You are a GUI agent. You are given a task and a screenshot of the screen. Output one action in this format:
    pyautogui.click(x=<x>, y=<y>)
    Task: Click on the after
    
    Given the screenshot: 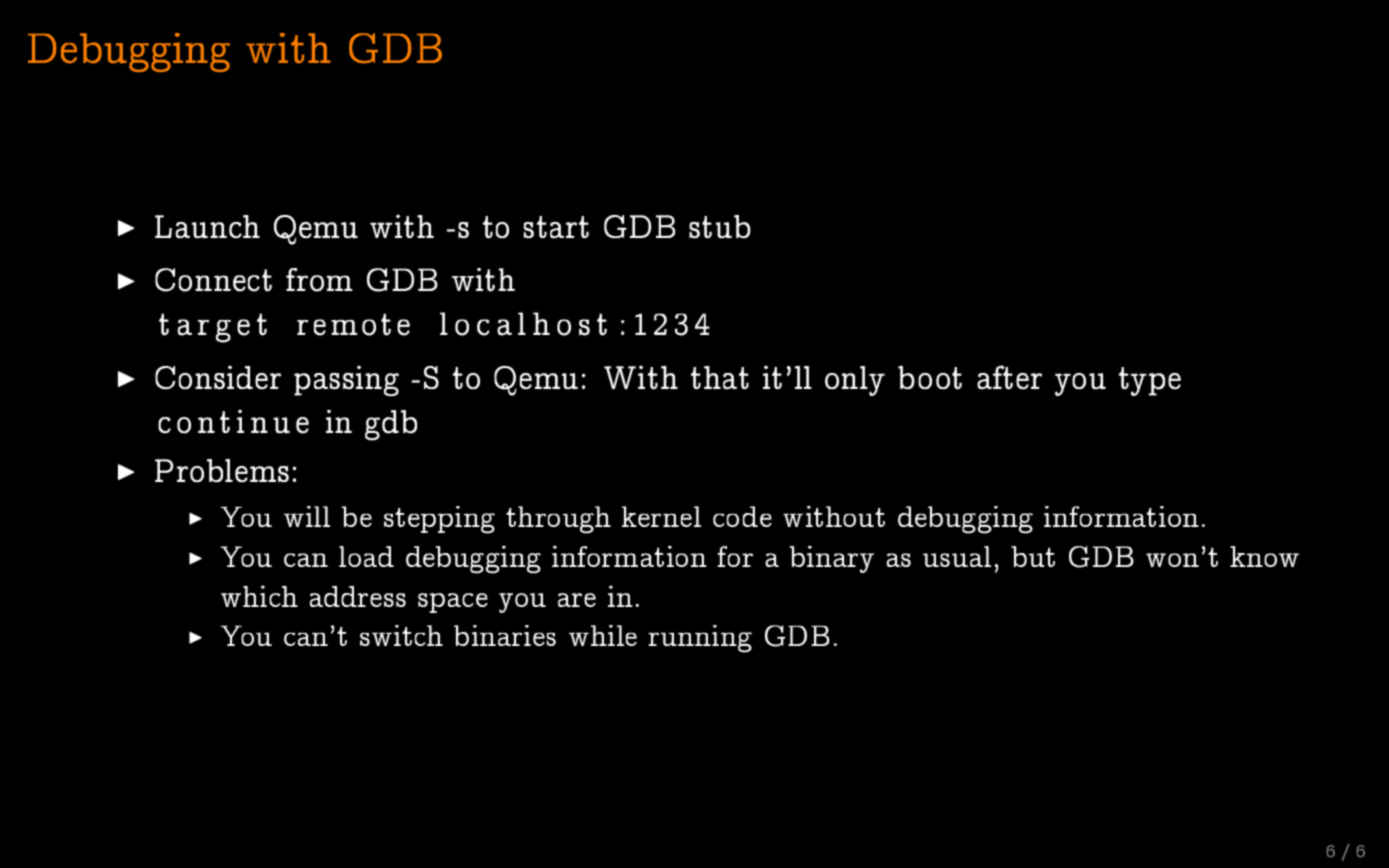 What is the action you would take?
    pyautogui.click(x=1009, y=377)
